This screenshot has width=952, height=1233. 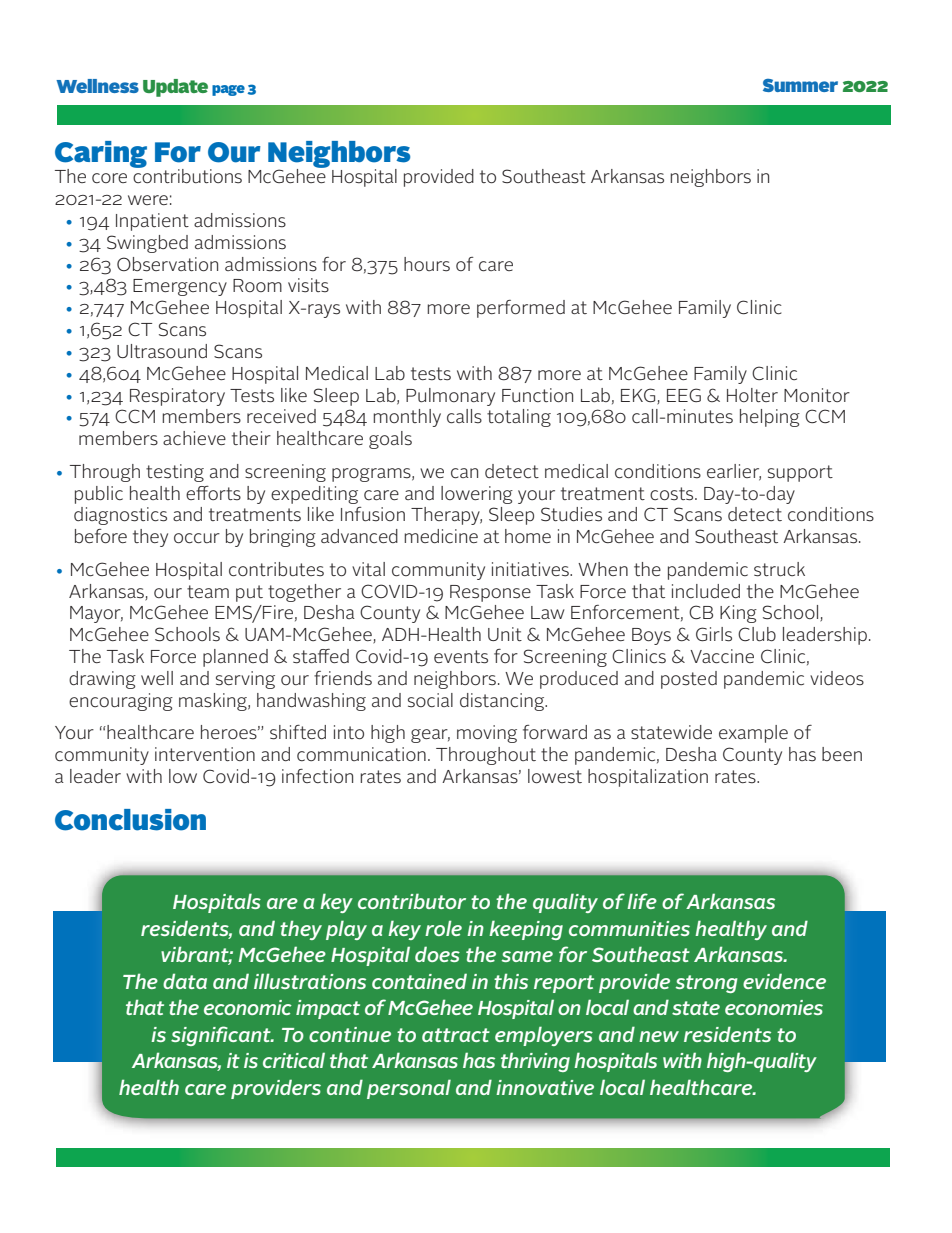 I want to click on team, so click(x=208, y=591).
